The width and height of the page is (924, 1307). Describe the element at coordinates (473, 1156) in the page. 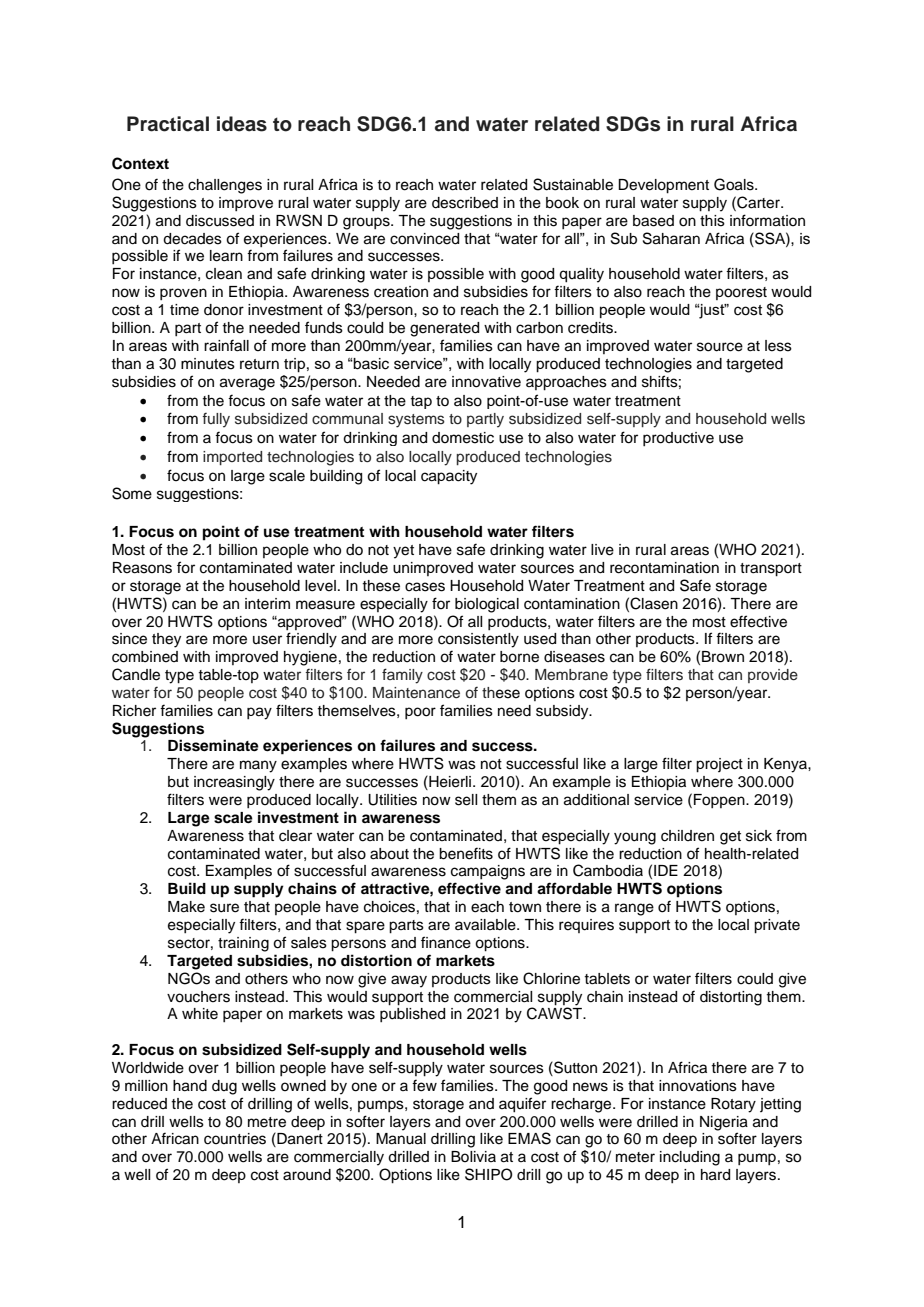

I see `Bolivia` at that location.
